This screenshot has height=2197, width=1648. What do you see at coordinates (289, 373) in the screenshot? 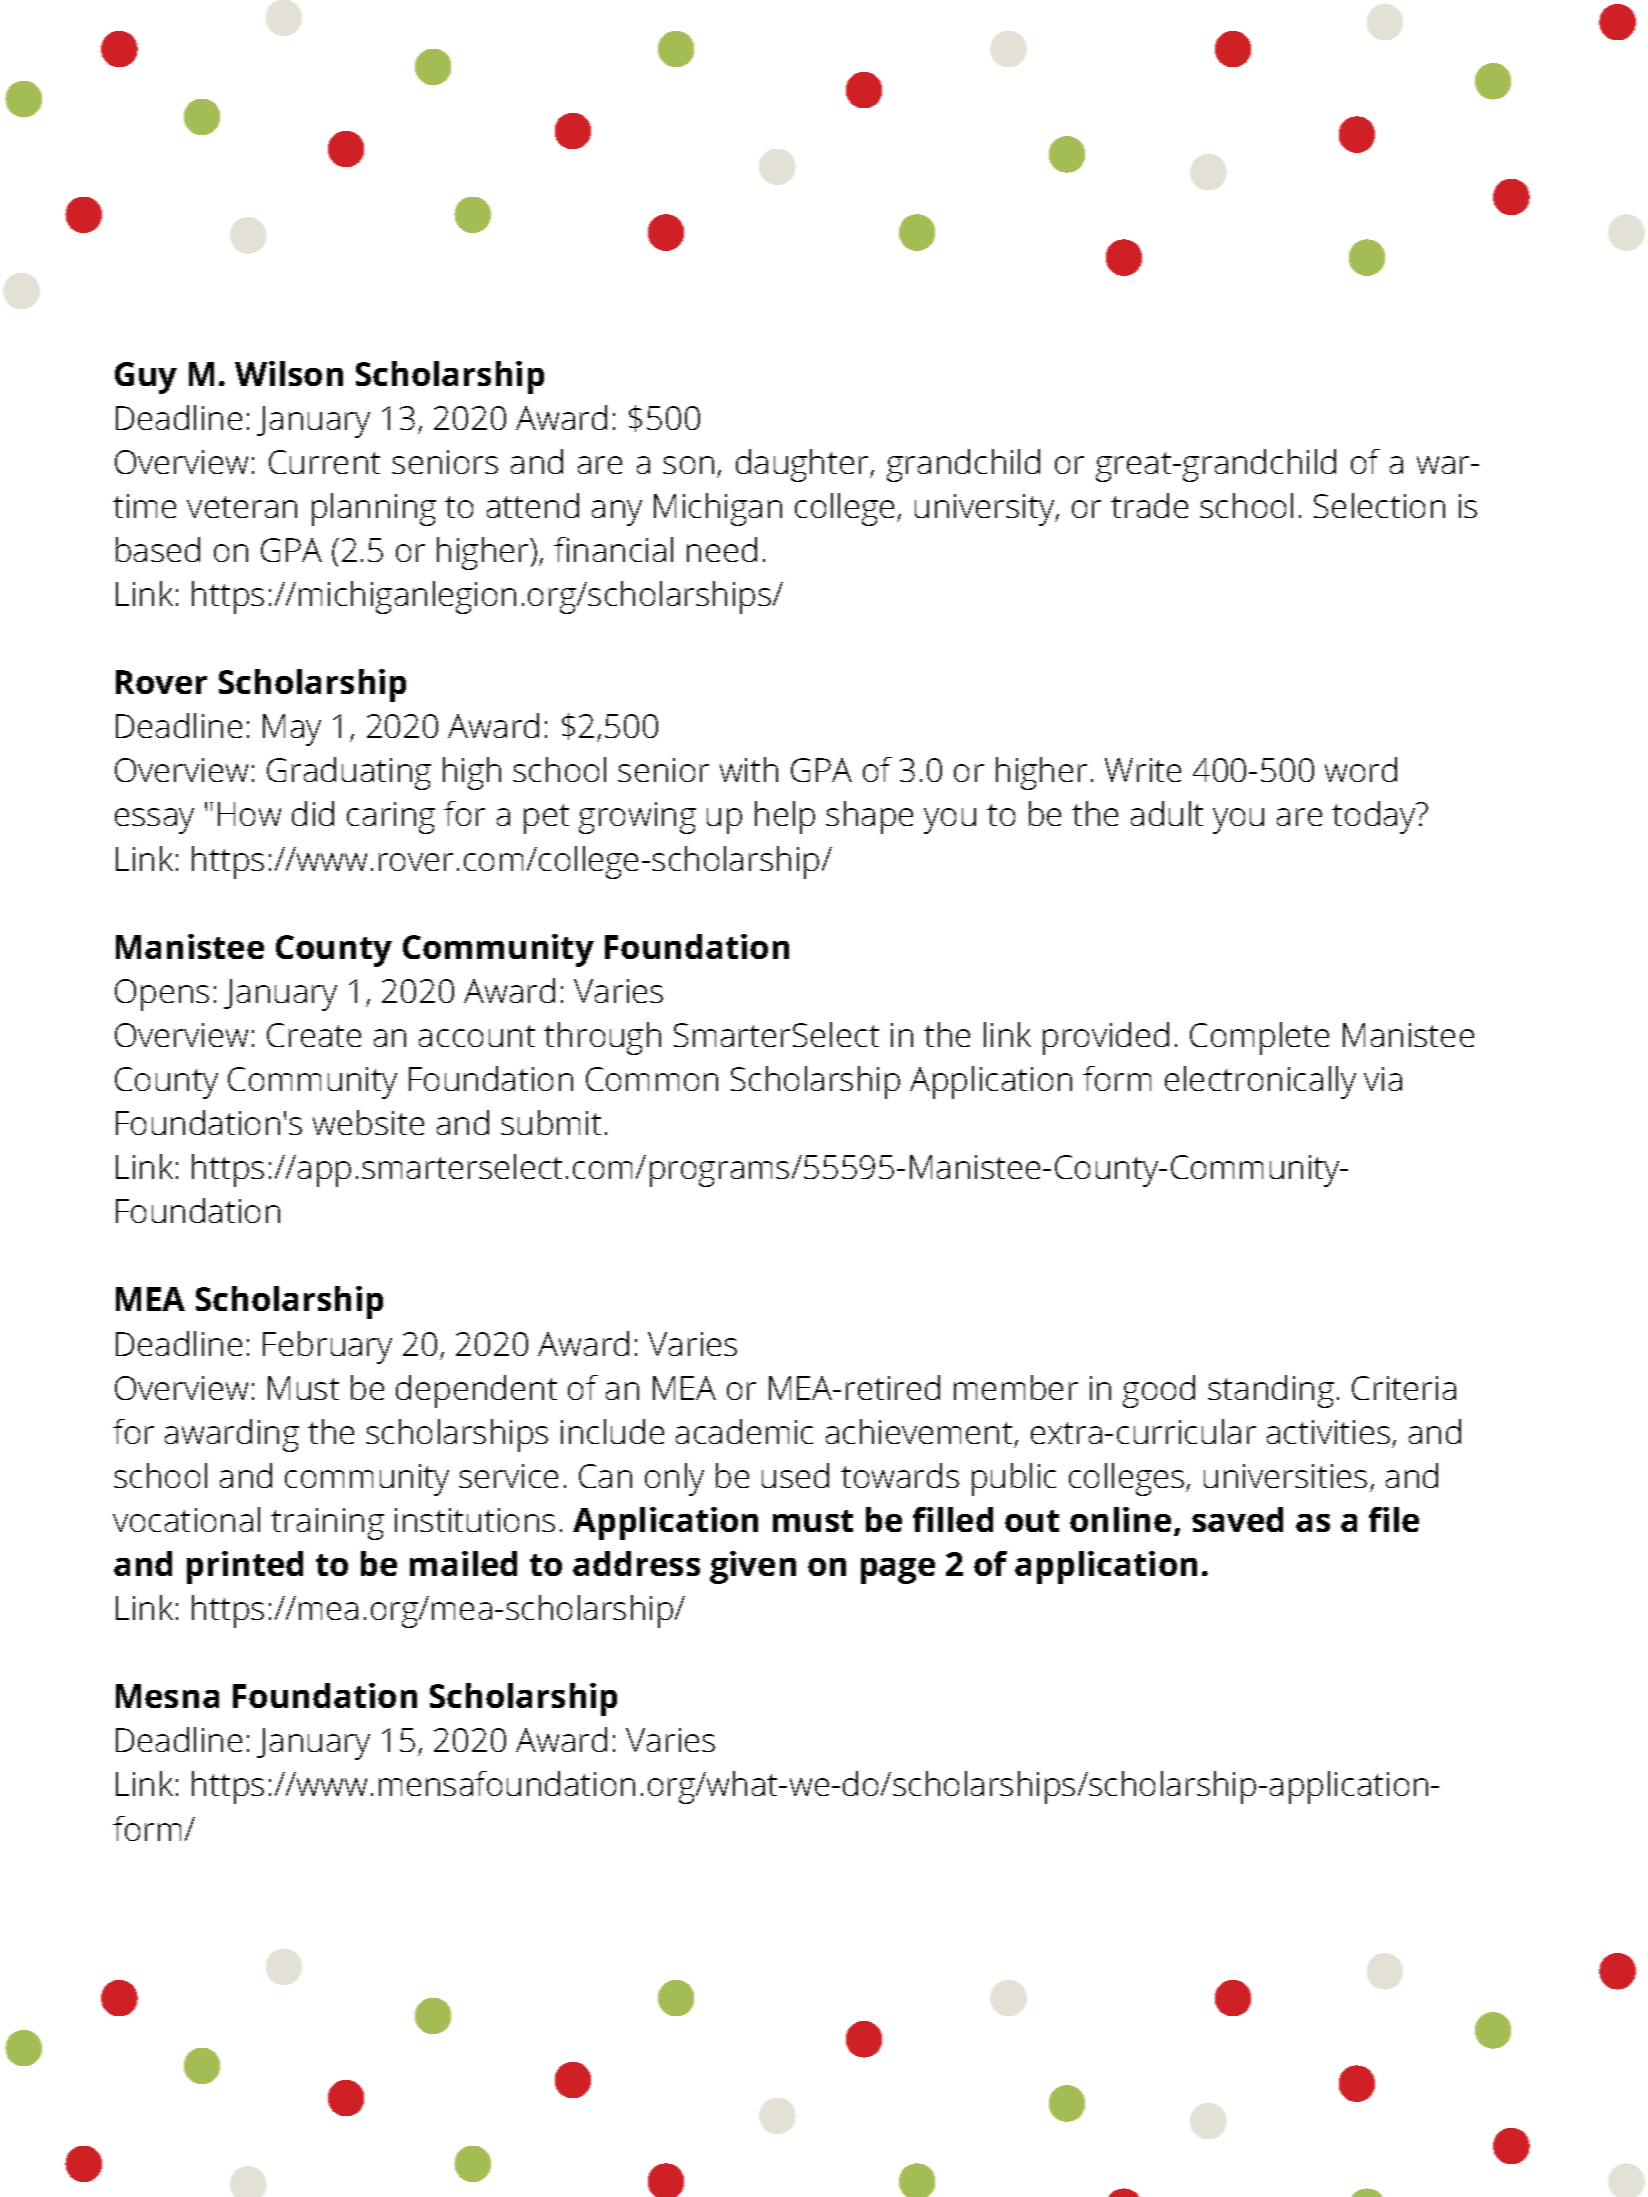
I see `Wilson` at bounding box center [289, 373].
